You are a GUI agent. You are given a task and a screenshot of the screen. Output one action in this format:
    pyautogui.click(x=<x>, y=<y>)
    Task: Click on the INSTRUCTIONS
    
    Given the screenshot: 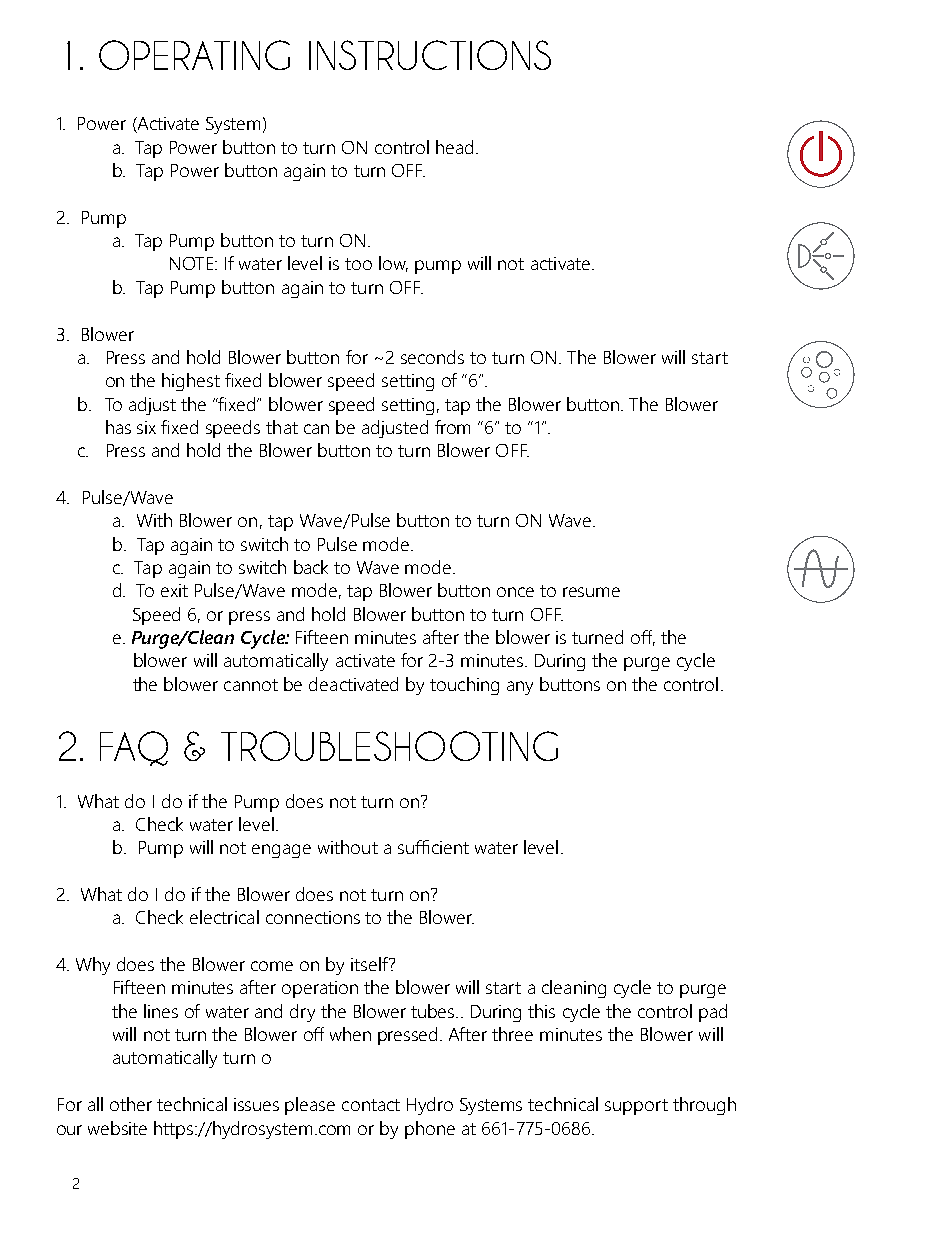 What is the action you would take?
    pyautogui.click(x=430, y=55)
